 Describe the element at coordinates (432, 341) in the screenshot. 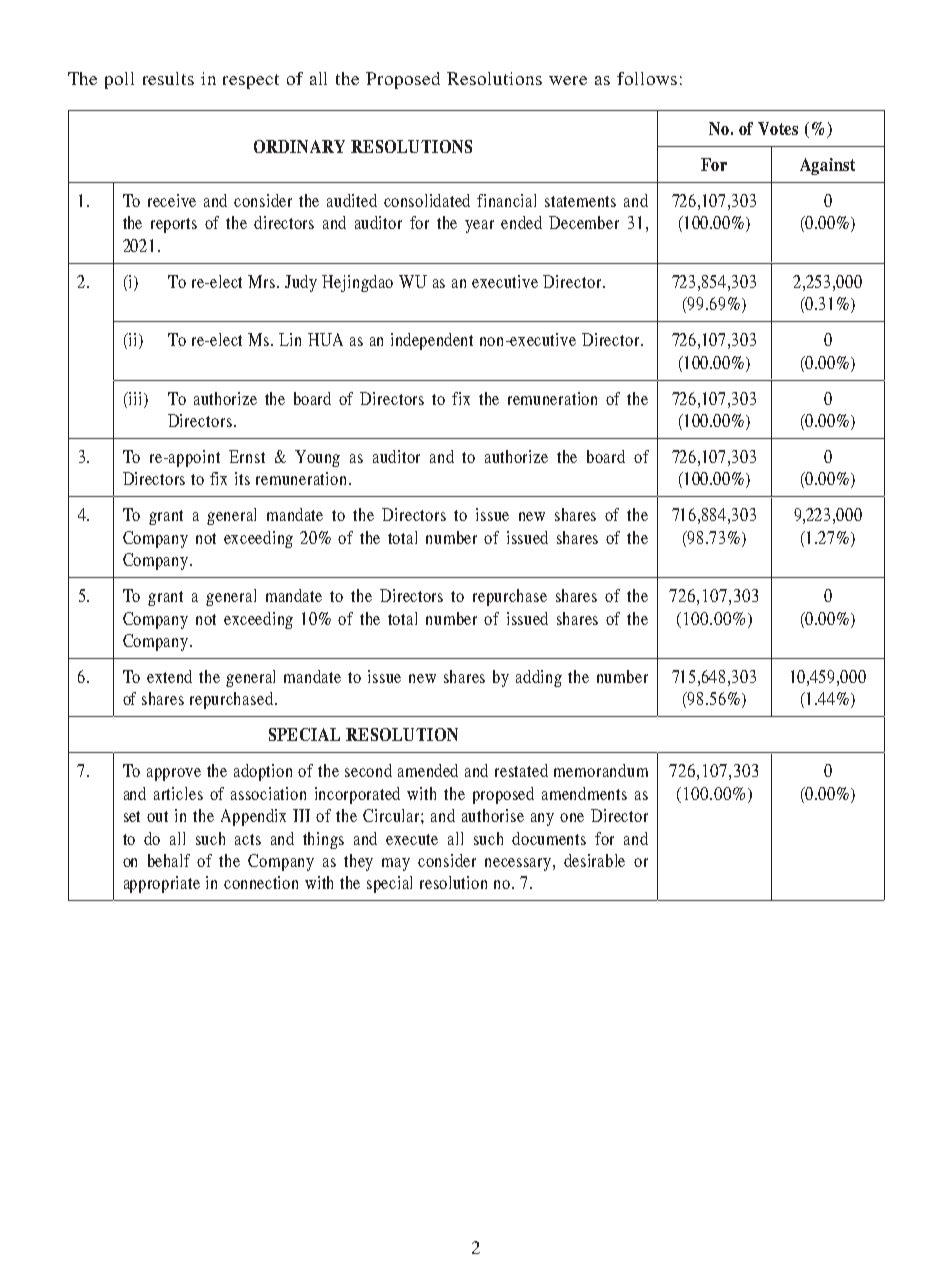

I see `independent` at that location.
